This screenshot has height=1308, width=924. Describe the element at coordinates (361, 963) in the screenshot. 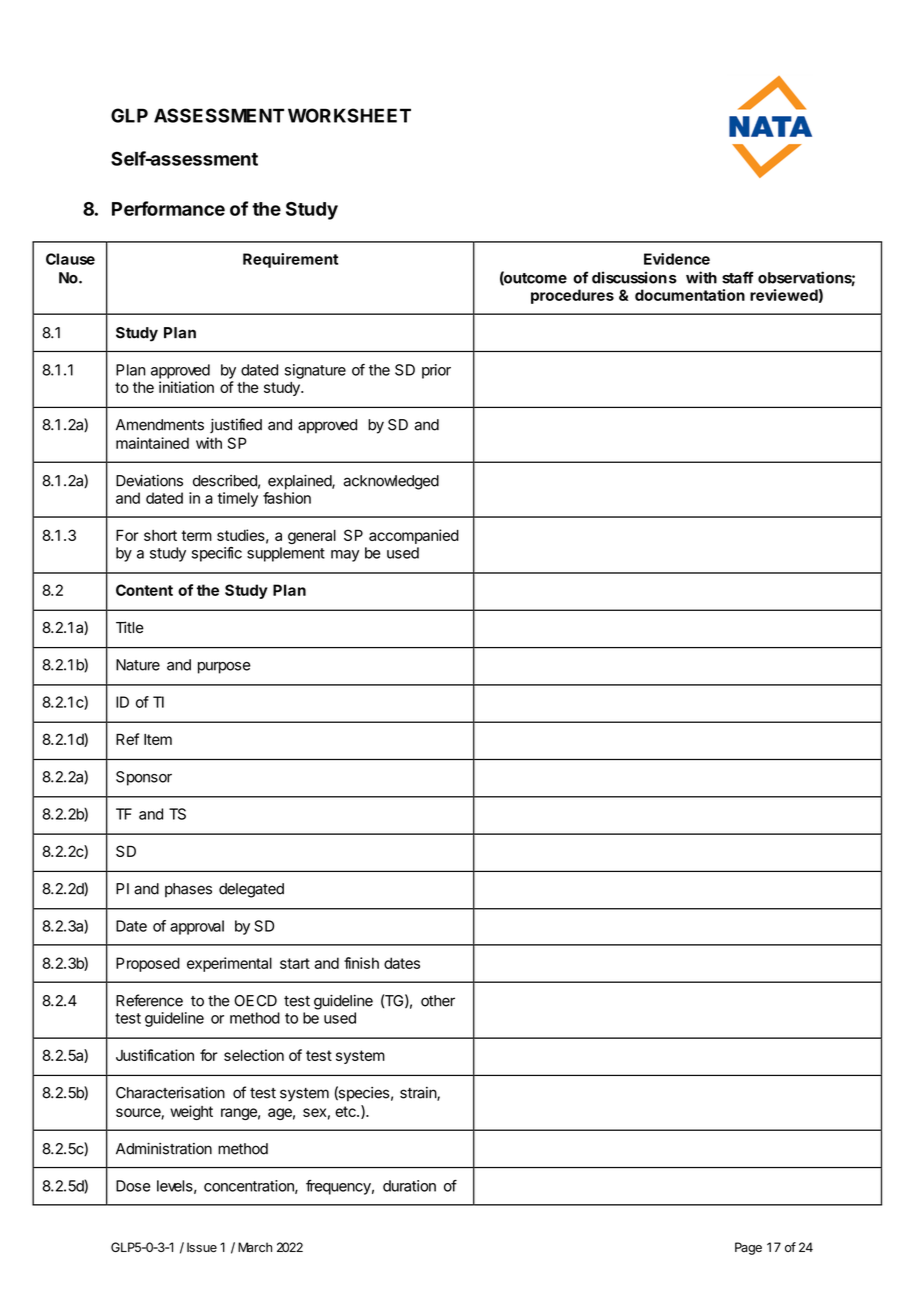

I see `finish` at that location.
